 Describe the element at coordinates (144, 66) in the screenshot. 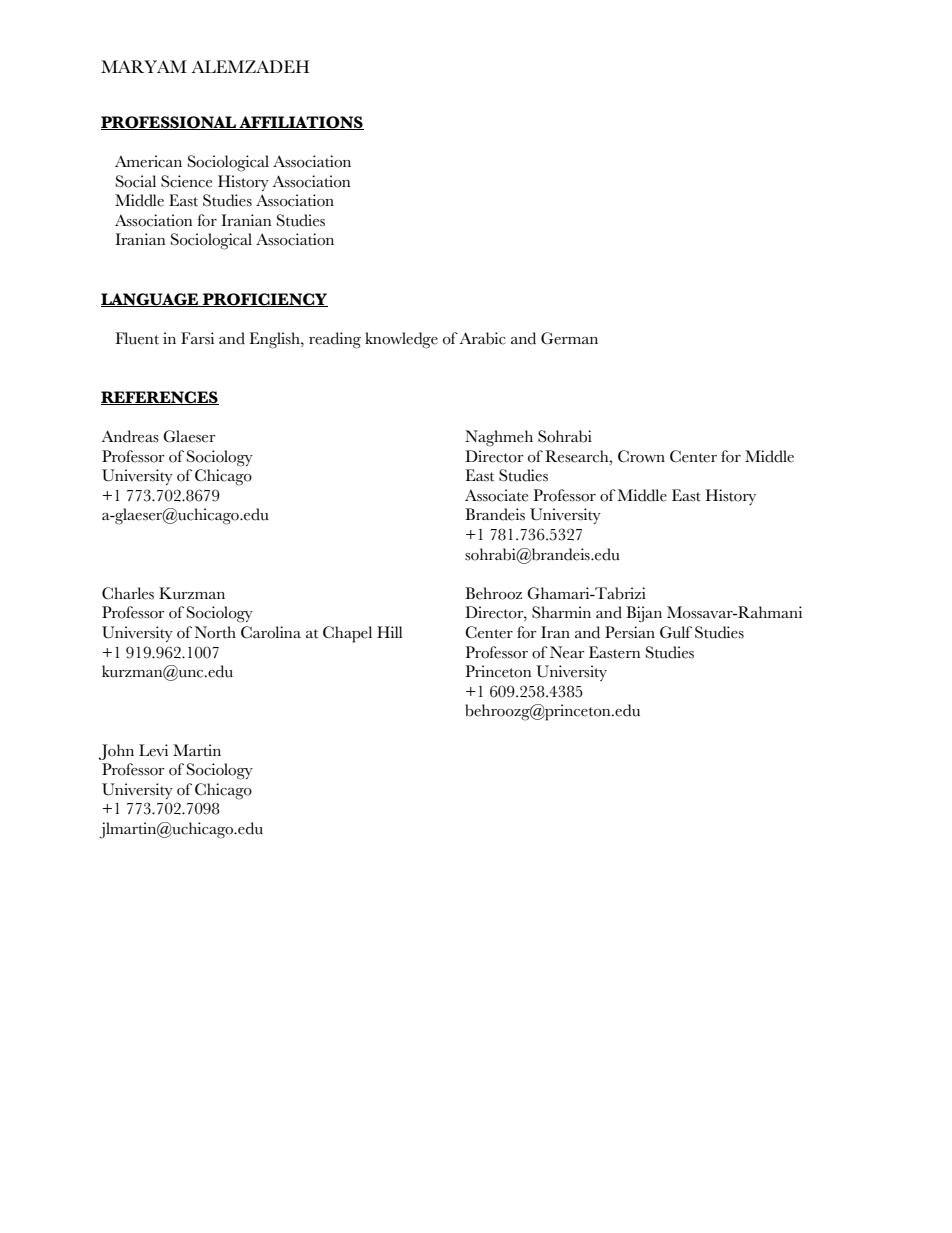

I see `MARYAM` at that location.
